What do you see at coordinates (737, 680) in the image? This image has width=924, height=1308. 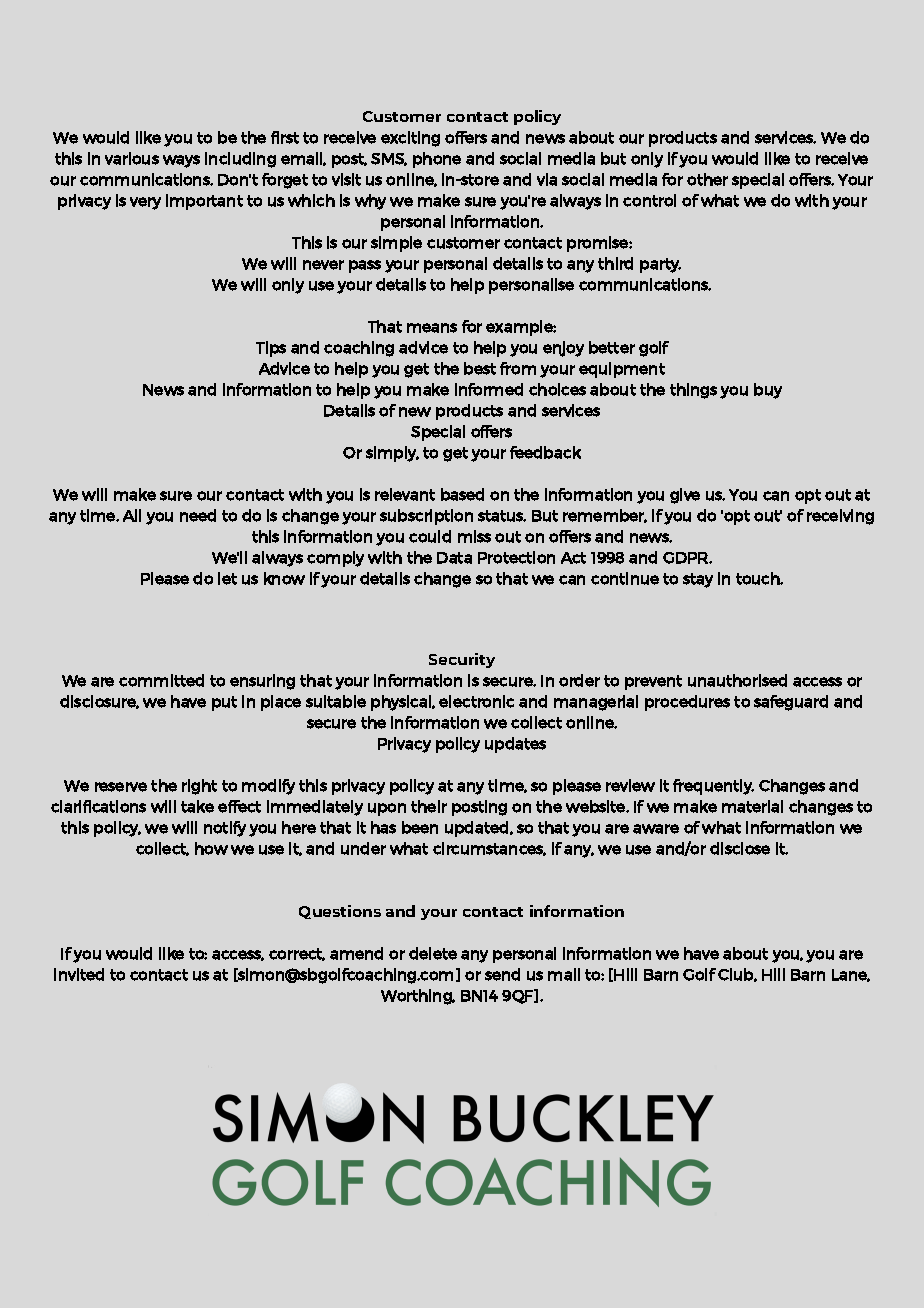 I see `unauthorised` at bounding box center [737, 680].
